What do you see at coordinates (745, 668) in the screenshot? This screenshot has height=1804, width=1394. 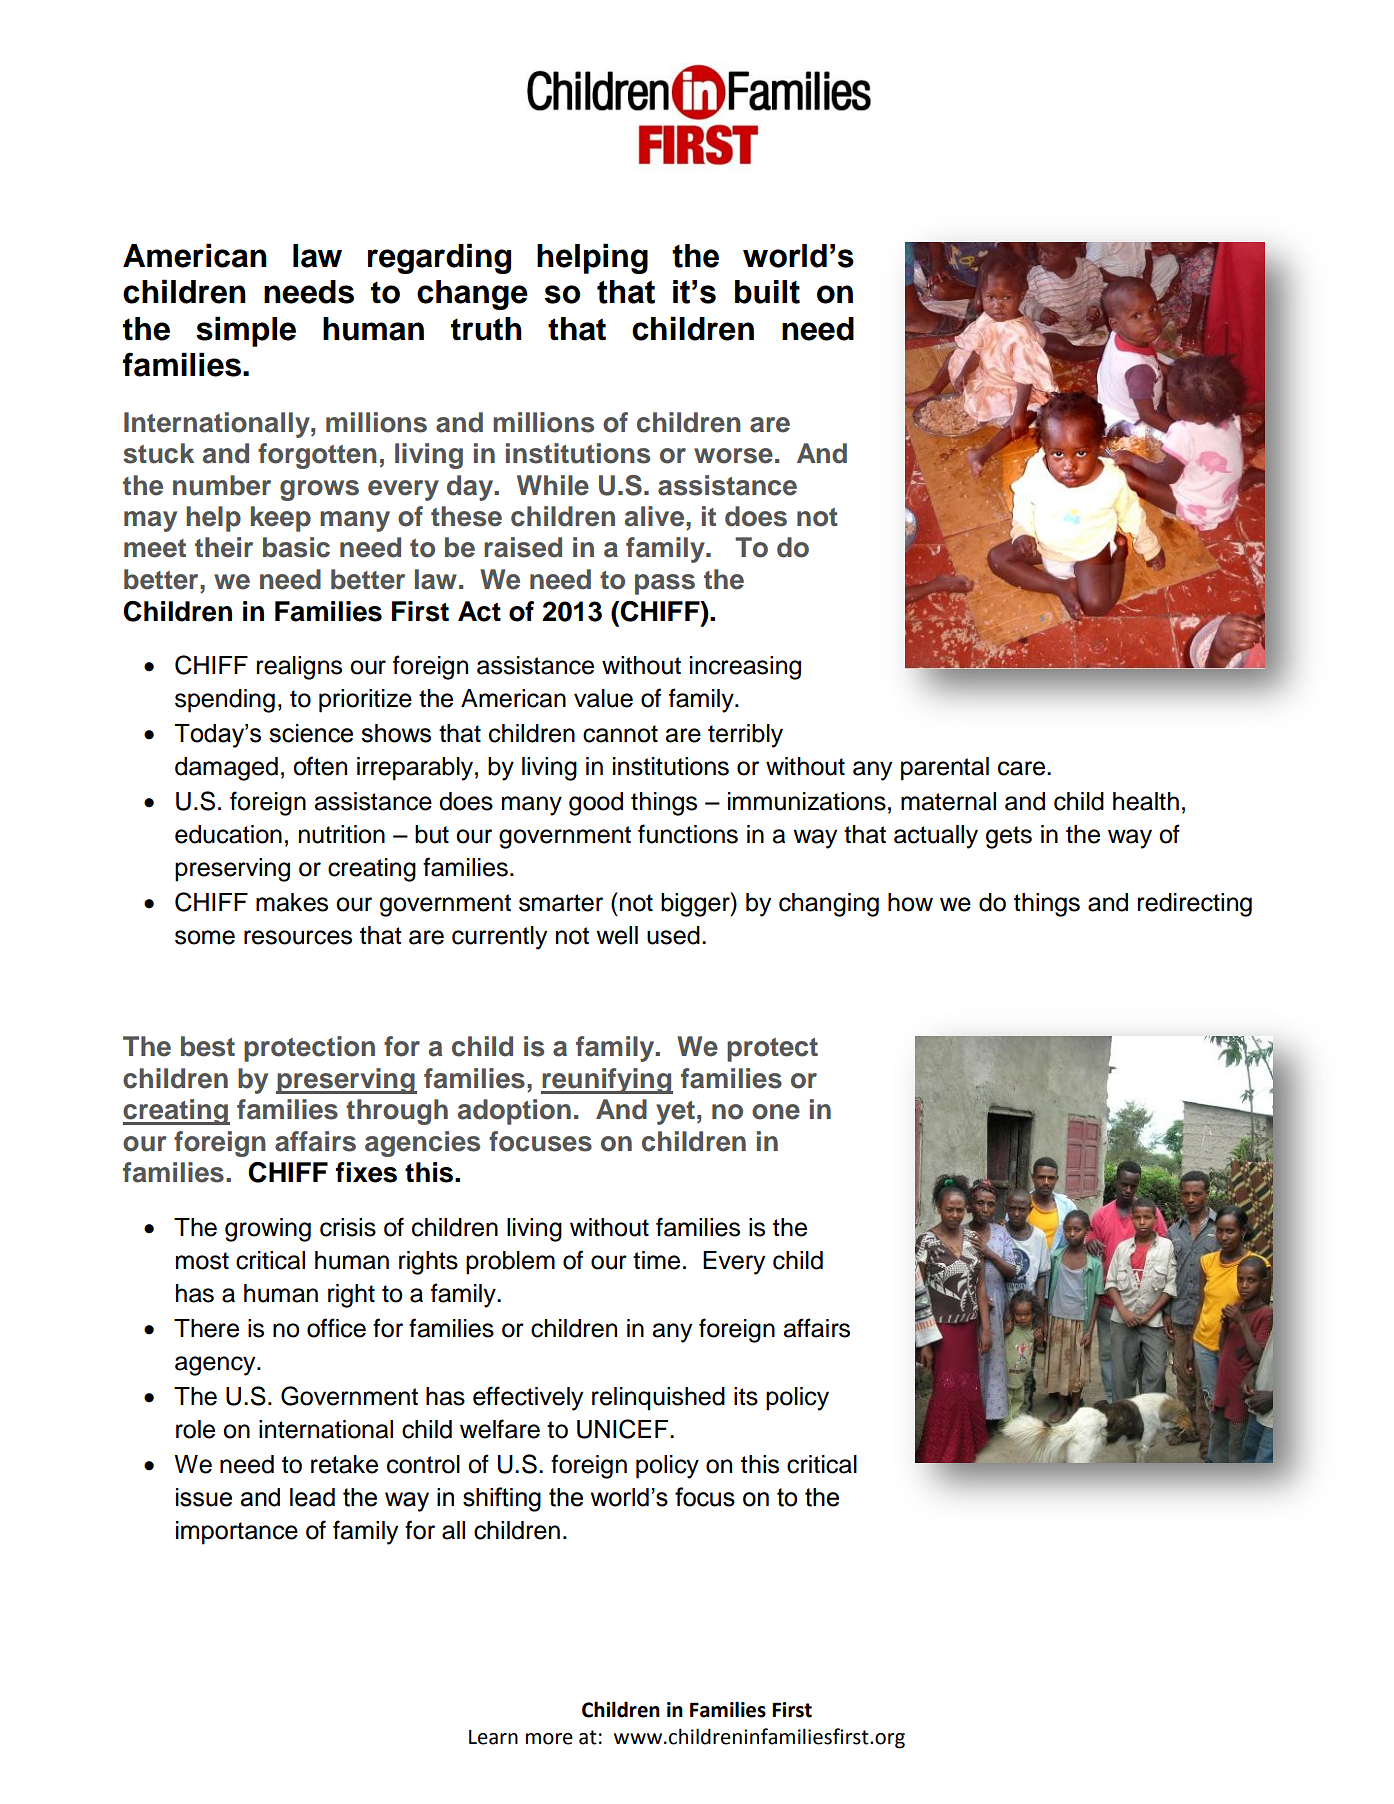 I see `increasing` at bounding box center [745, 668].
